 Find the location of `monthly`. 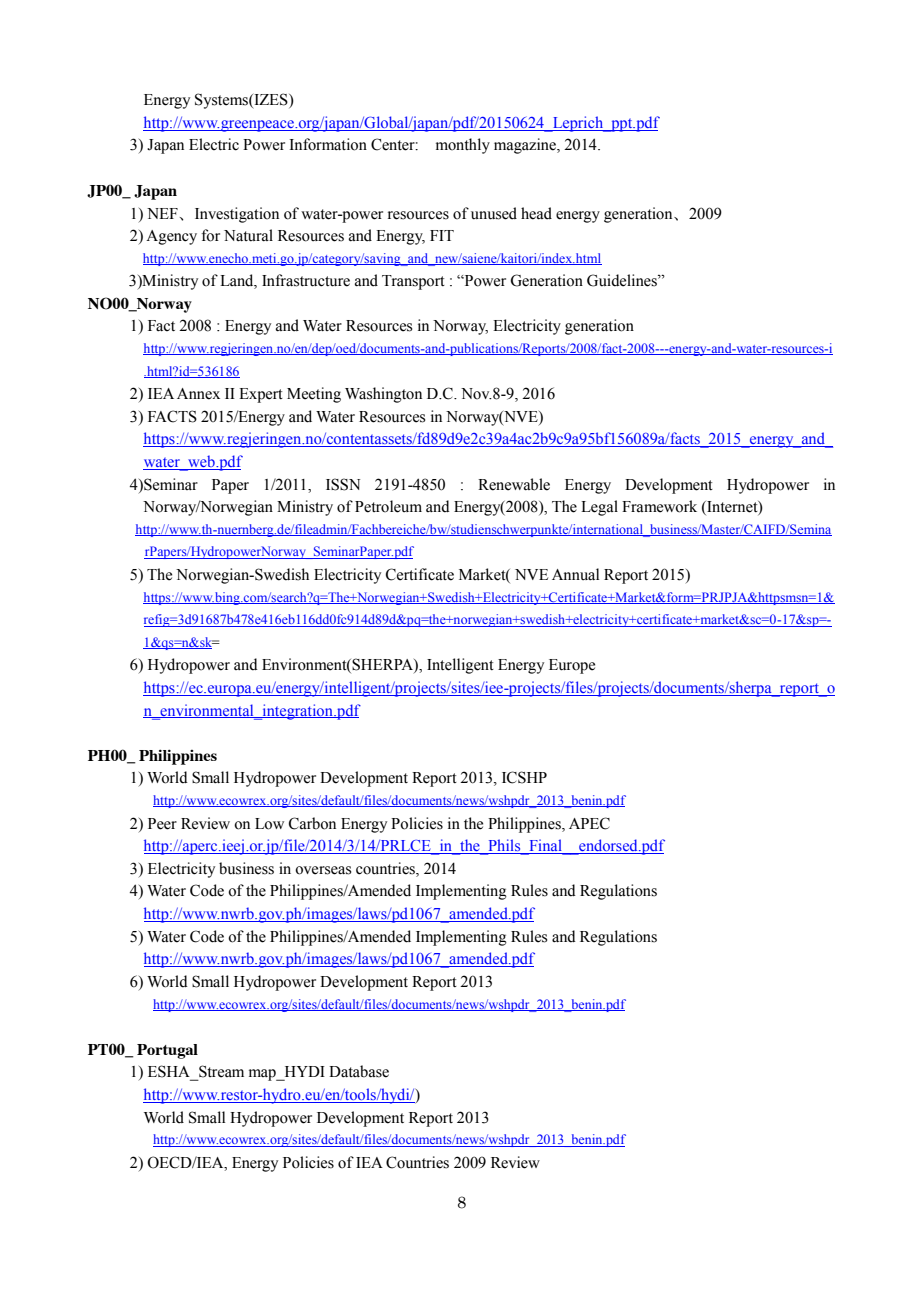

monthly is located at coordinates (463, 146).
